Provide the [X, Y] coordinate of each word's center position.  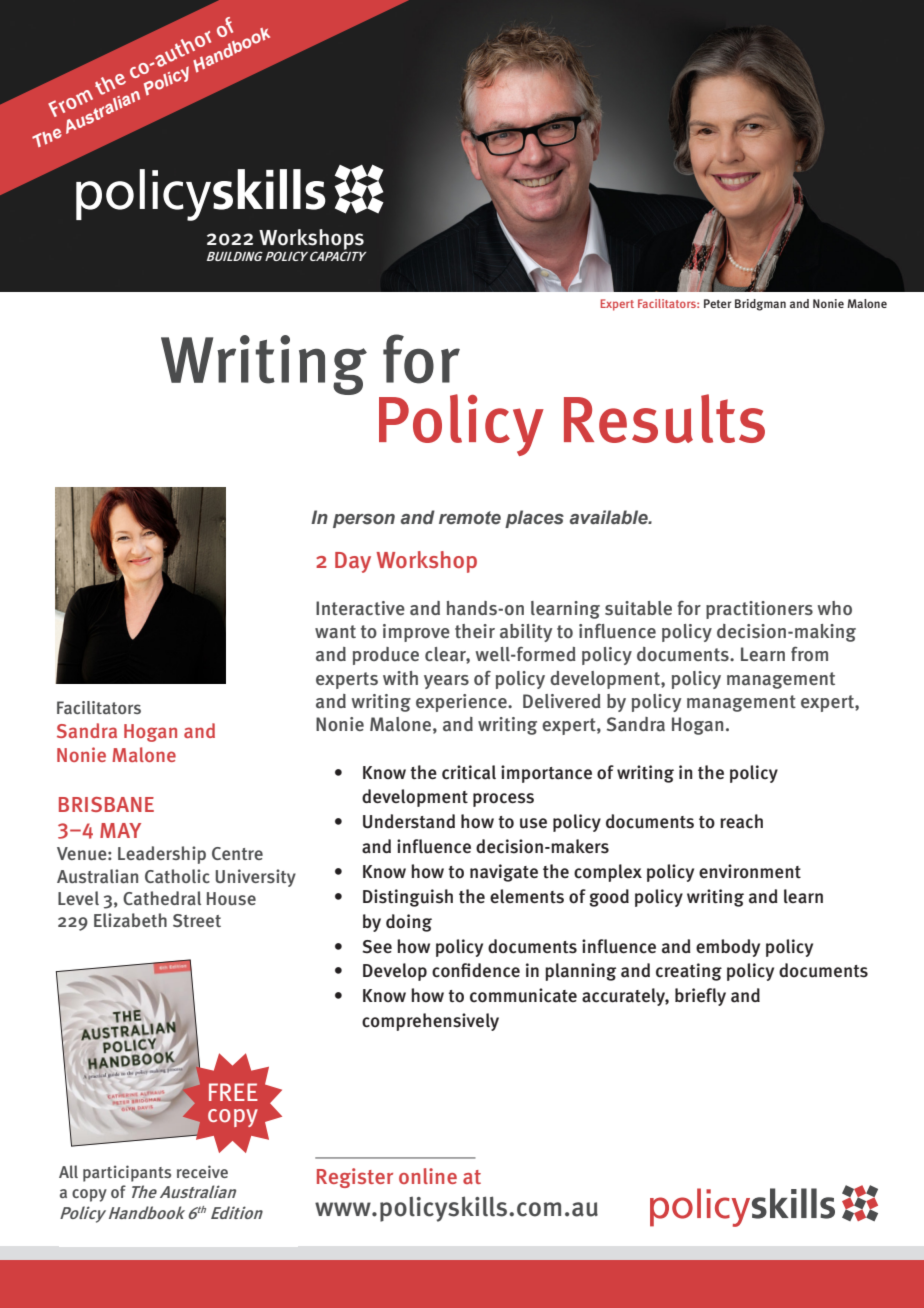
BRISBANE [106, 804]
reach [741, 821]
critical [469, 772]
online [428, 1176]
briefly [700, 997]
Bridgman [760, 305]
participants [127, 1173]
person [364, 521]
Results [664, 418]
